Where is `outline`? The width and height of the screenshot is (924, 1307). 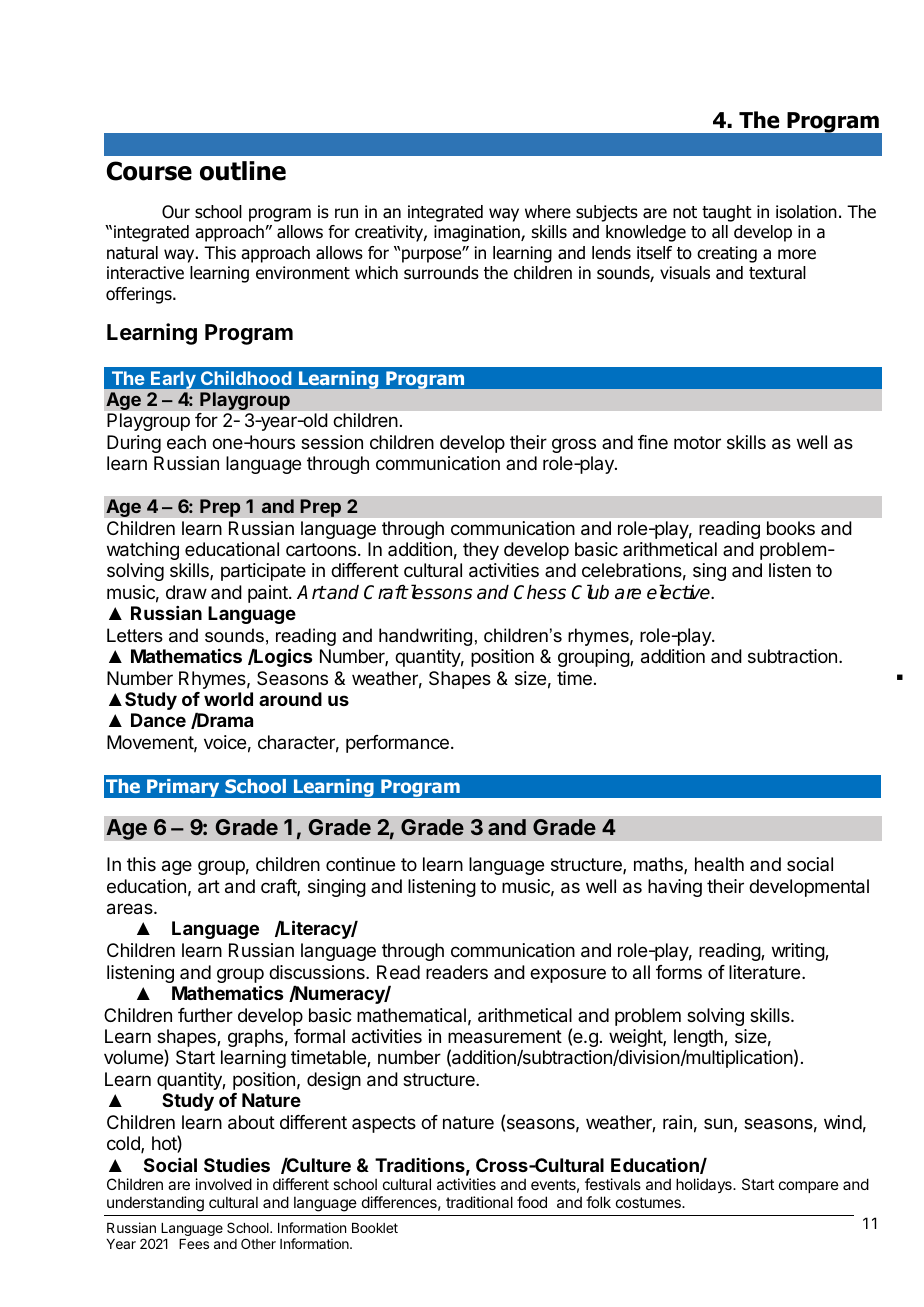 outline is located at coordinates (243, 171).
